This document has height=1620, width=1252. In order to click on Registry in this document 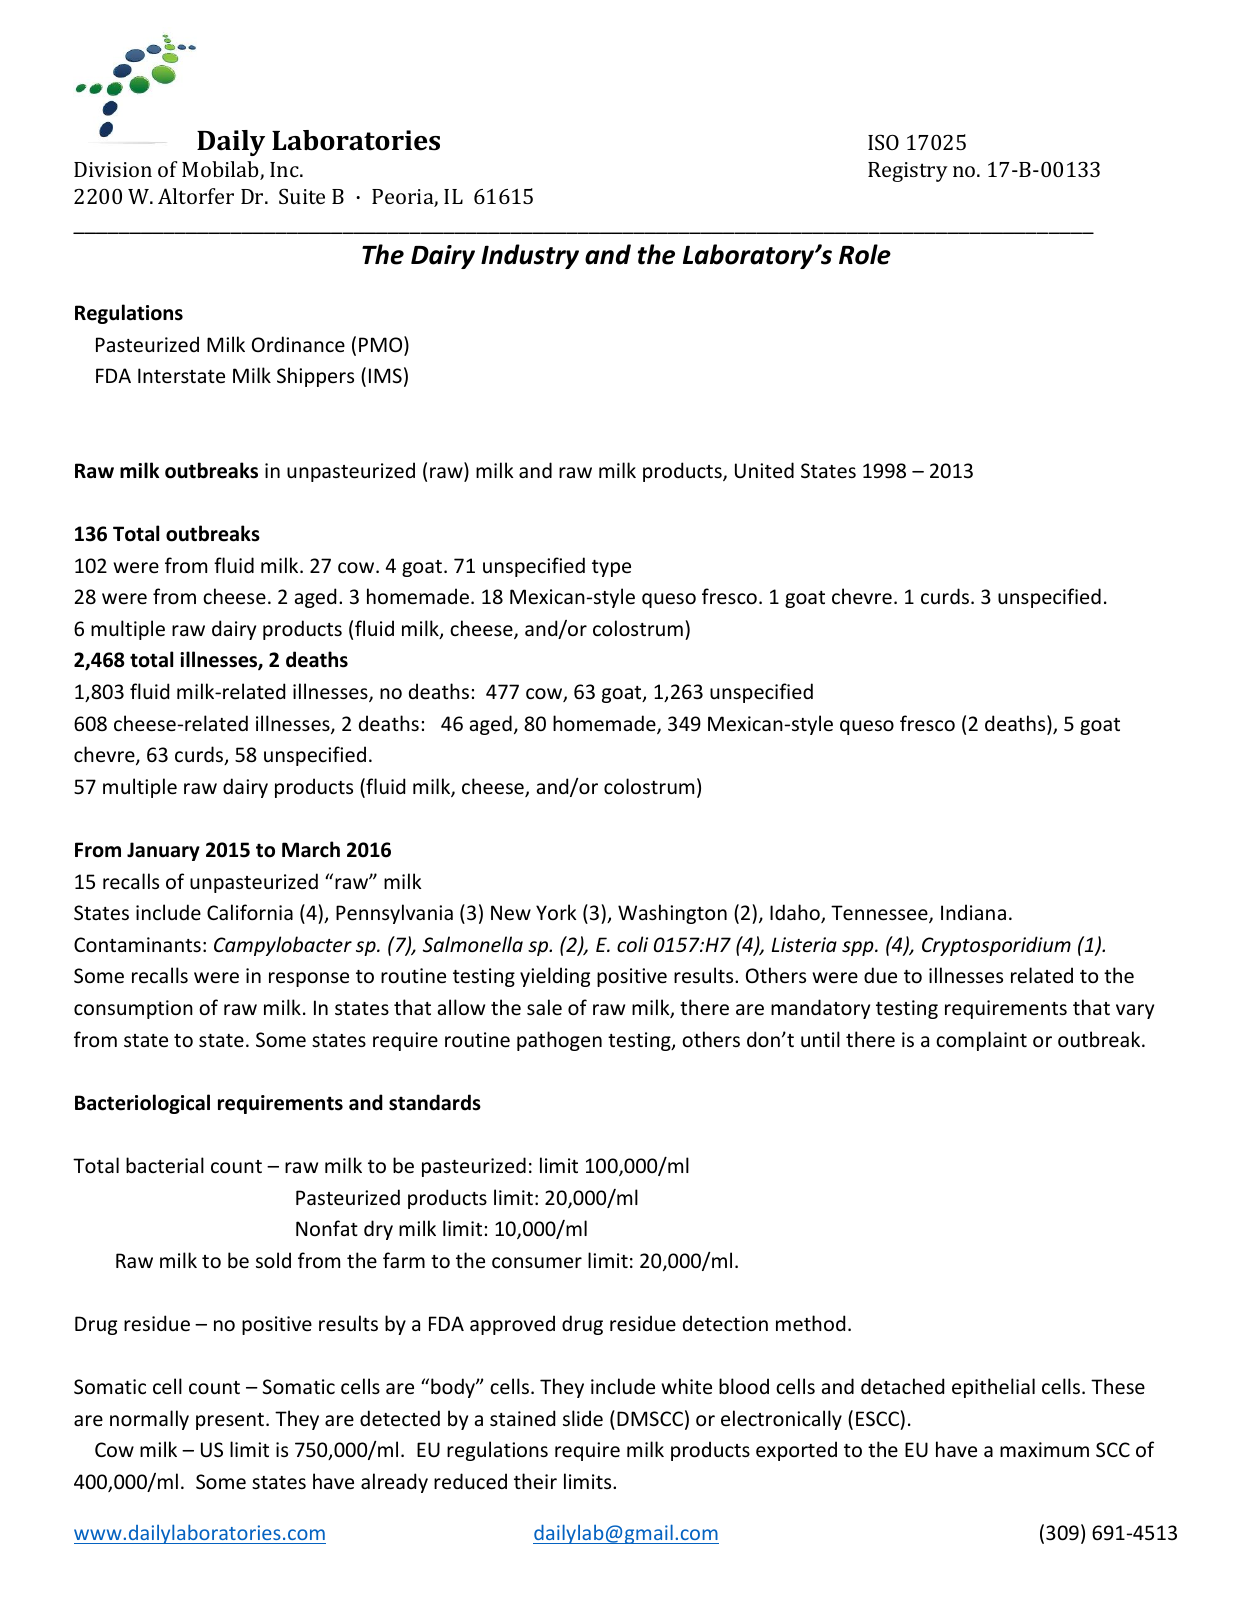, I will do `click(908, 172)`.
